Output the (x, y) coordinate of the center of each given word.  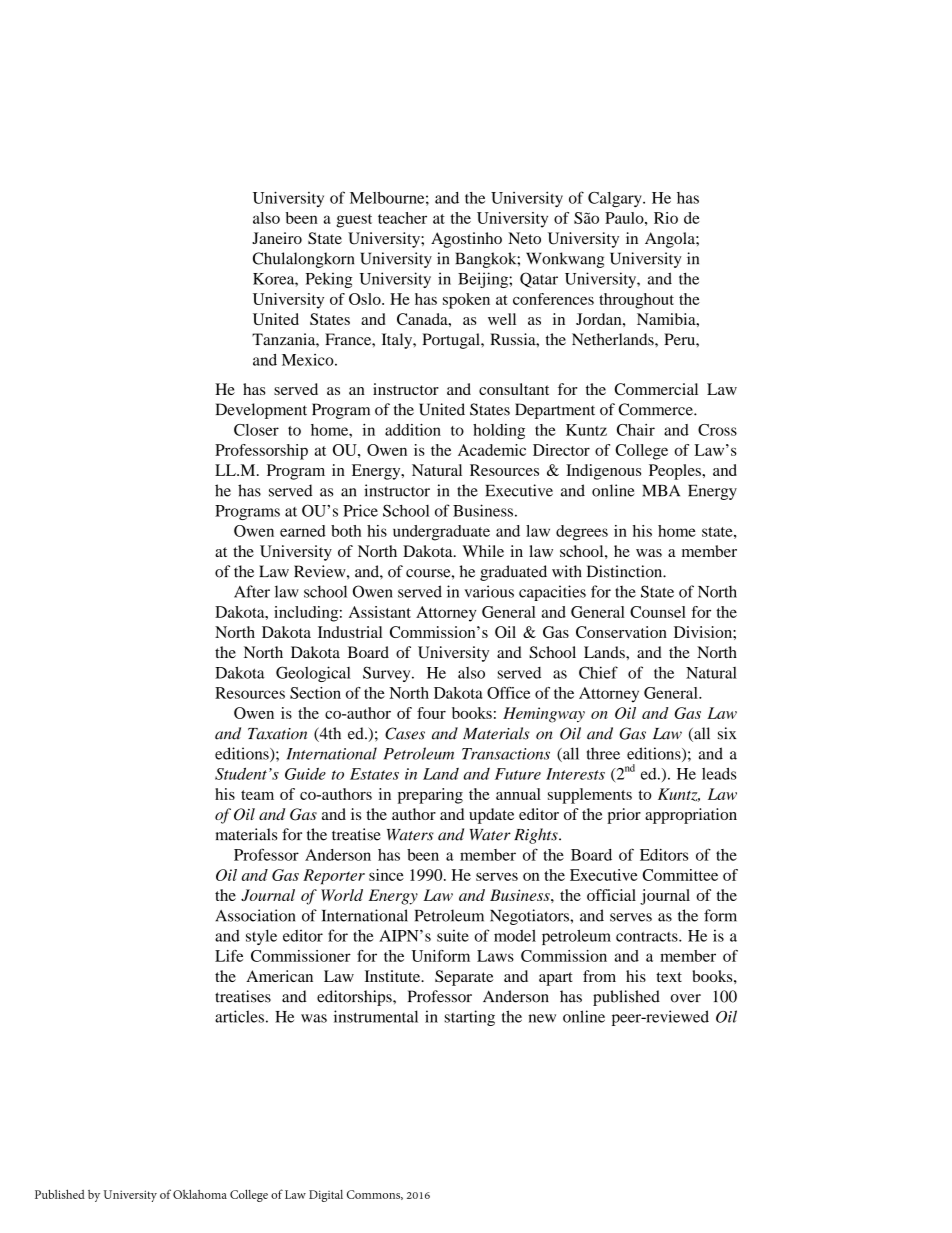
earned (303, 531)
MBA (661, 491)
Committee (680, 875)
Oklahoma (200, 1194)
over (686, 998)
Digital (326, 1196)
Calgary (616, 199)
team (257, 795)
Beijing (484, 280)
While (483, 551)
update (491, 816)
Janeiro (277, 238)
